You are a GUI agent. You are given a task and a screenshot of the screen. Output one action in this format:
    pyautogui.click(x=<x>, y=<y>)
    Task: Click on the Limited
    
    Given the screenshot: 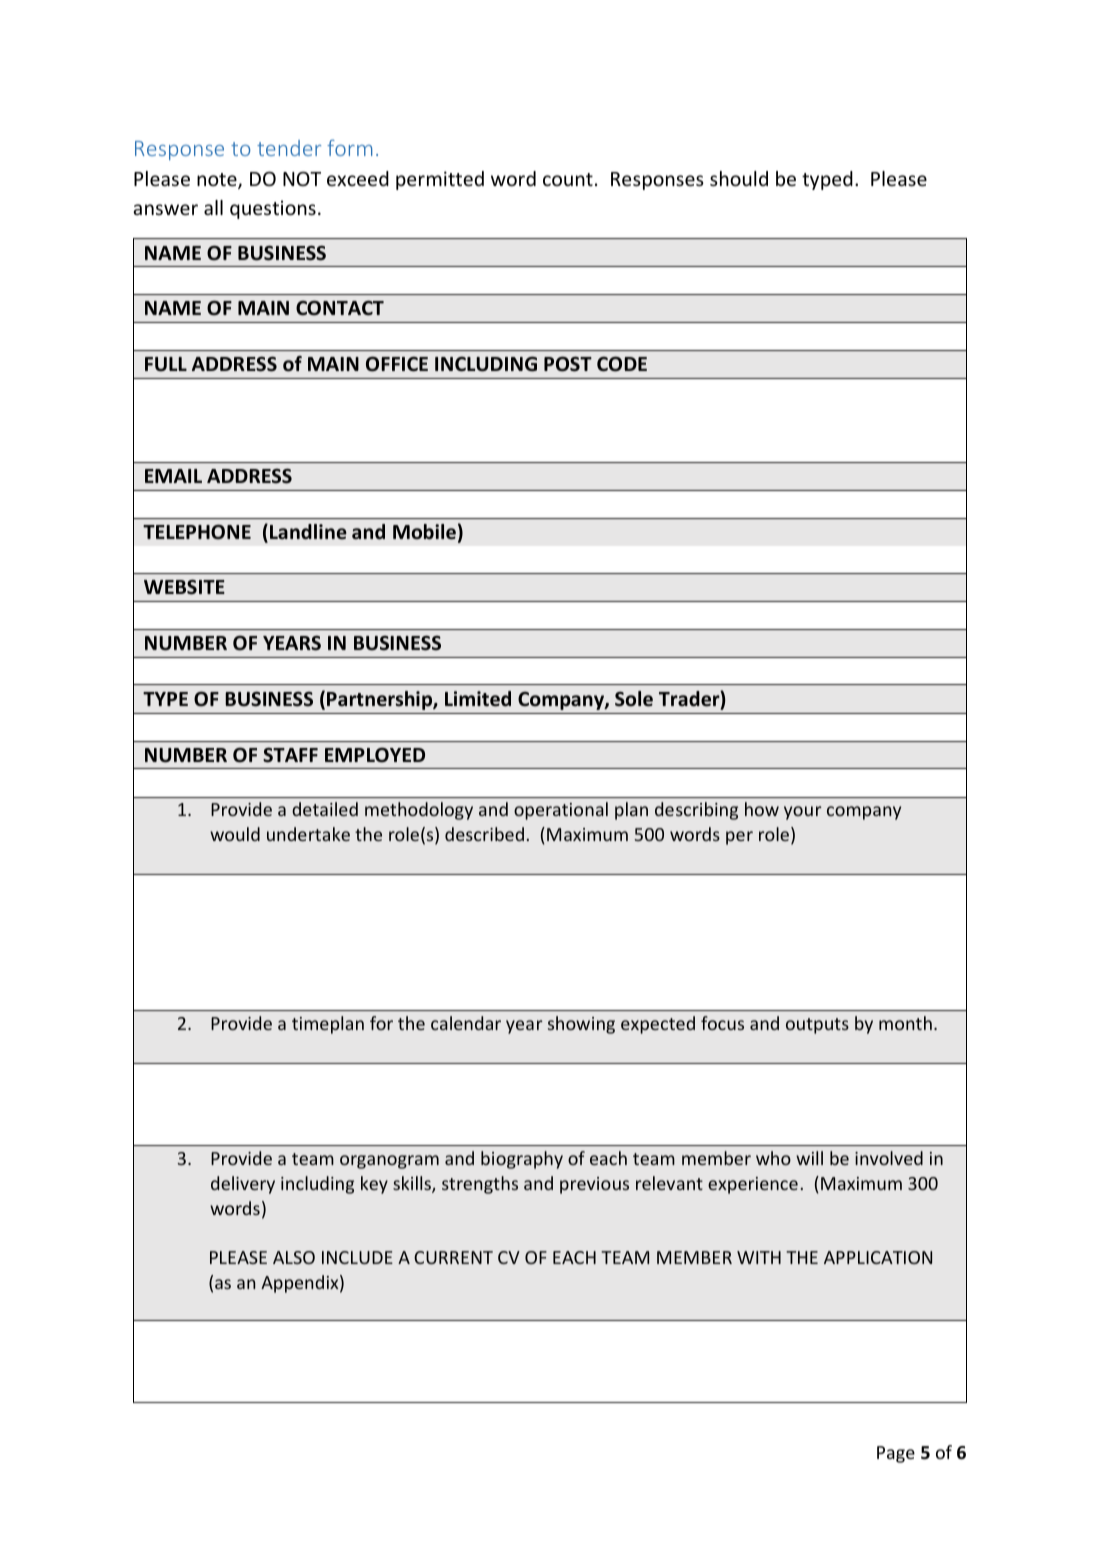 What is the action you would take?
    pyautogui.click(x=478, y=699)
